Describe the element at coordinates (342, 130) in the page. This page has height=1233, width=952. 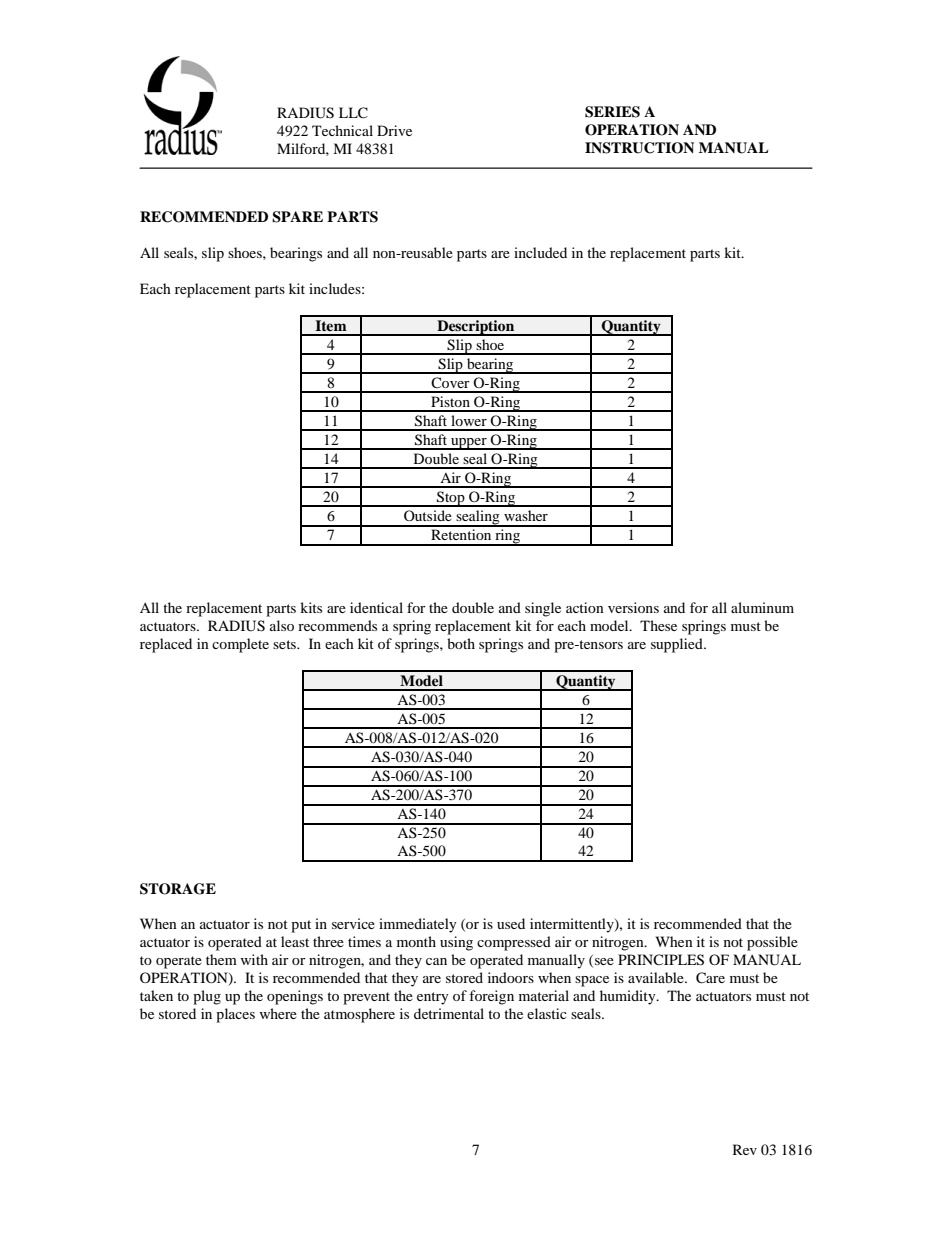
I see `Technical` at that location.
